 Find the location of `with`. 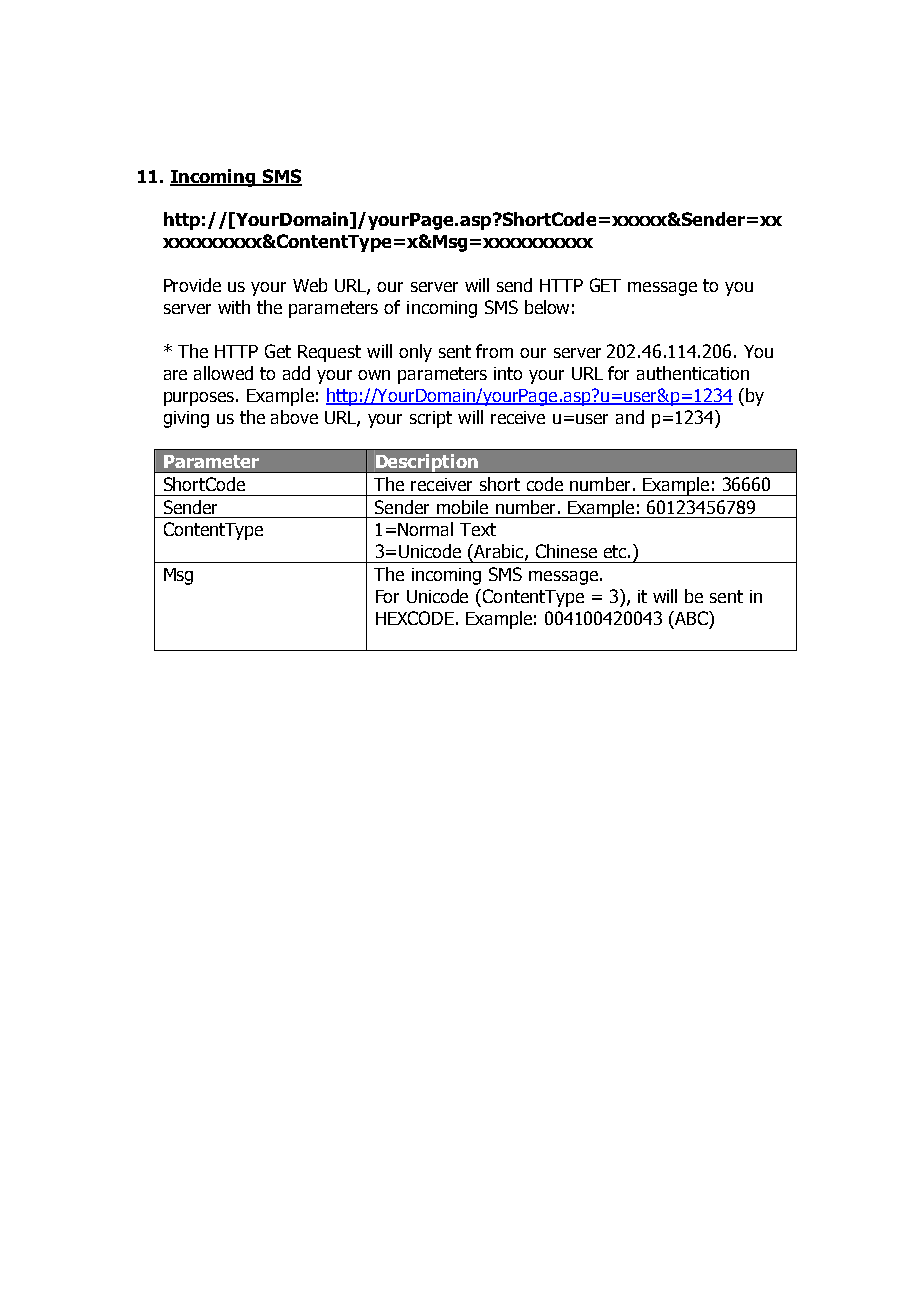

with is located at coordinates (234, 307).
